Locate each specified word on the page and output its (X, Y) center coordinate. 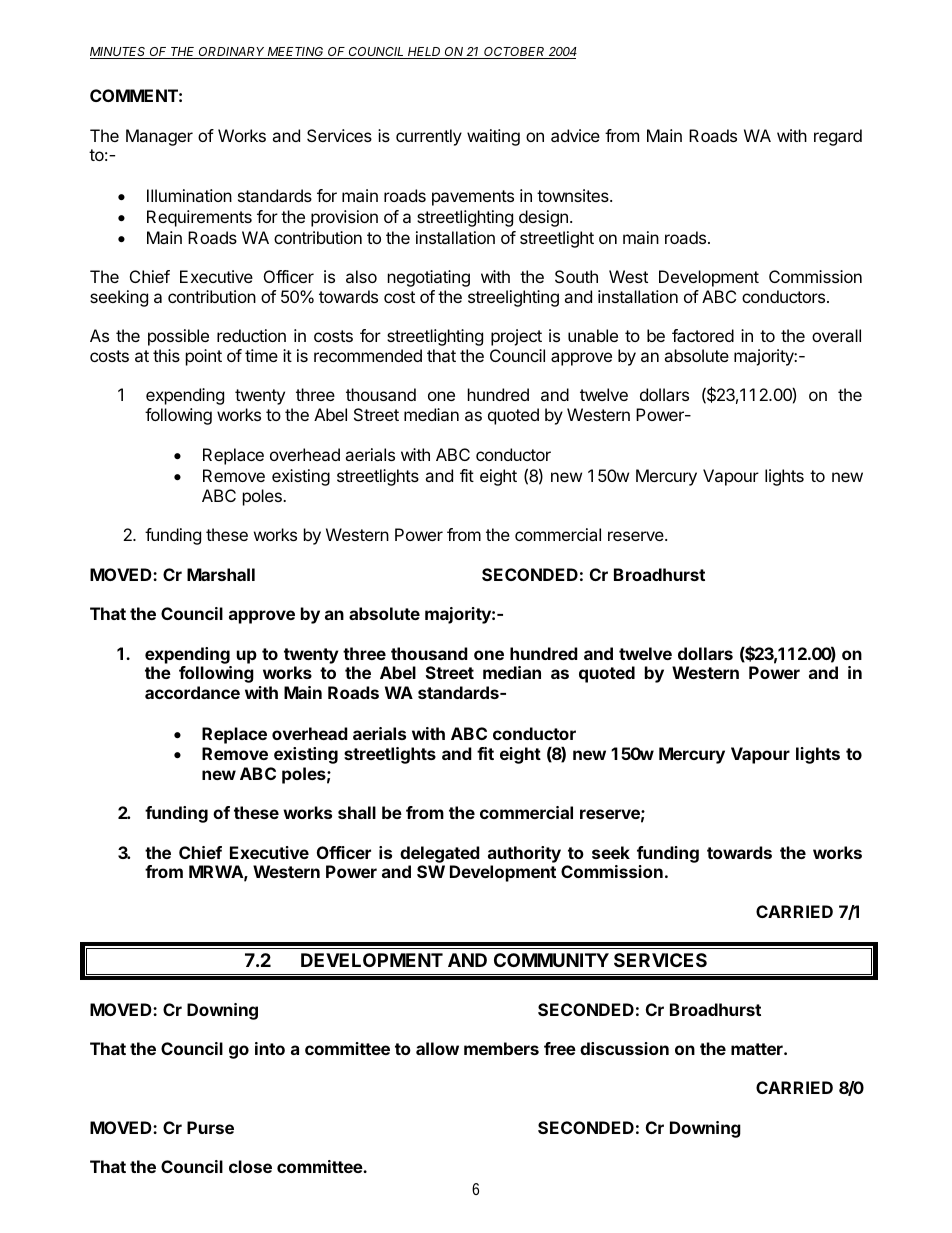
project (516, 337)
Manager (159, 137)
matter (758, 1049)
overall (836, 335)
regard (838, 137)
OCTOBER (515, 53)
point (204, 357)
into (270, 1048)
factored (703, 335)
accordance (192, 692)
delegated (440, 854)
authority (524, 854)
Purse (210, 1127)
